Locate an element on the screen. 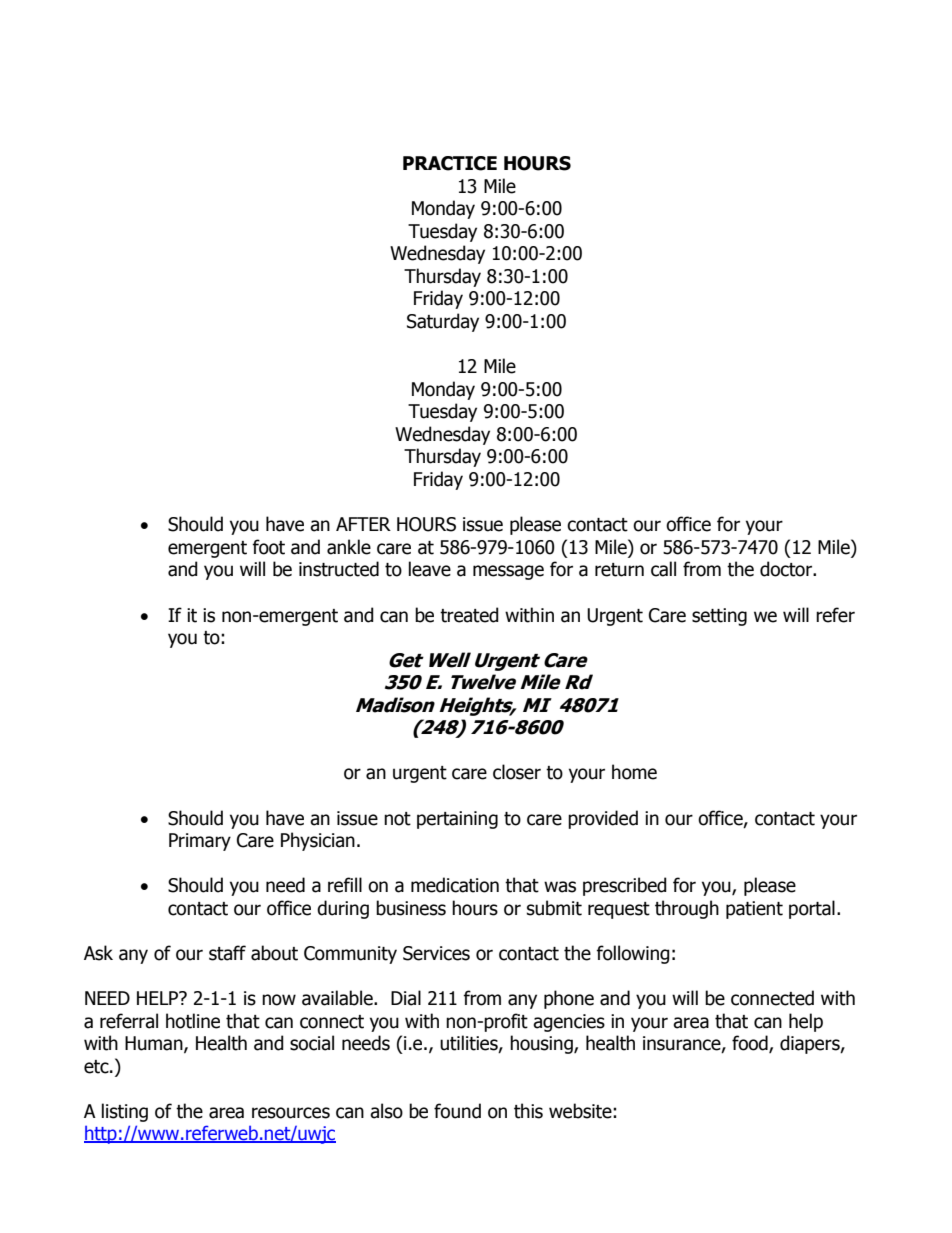  medication is located at coordinates (455, 885).
